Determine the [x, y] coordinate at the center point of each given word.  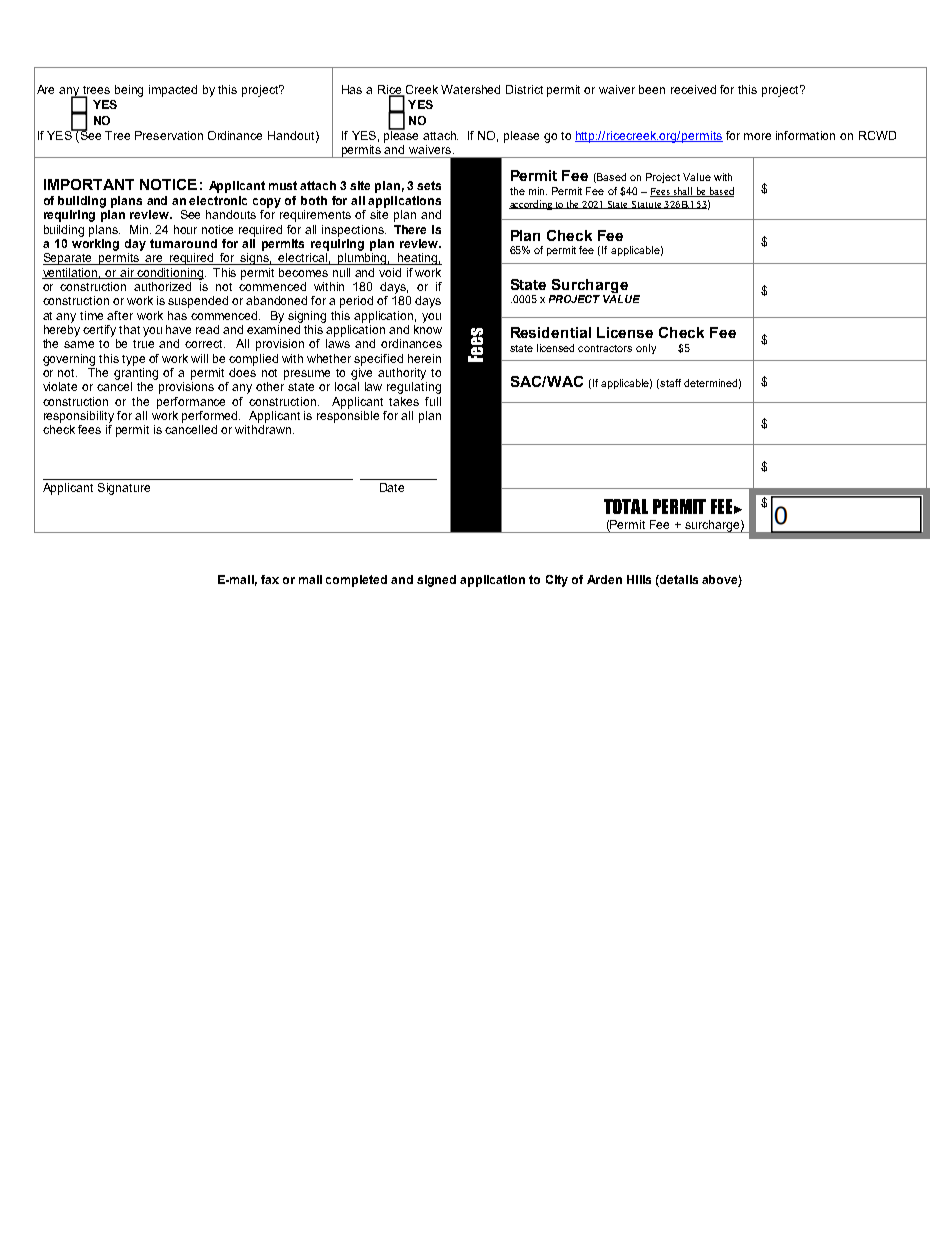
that [129, 329]
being [129, 91]
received [693, 89]
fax [270, 579]
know [428, 329]
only [646, 349]
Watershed [470, 89]
